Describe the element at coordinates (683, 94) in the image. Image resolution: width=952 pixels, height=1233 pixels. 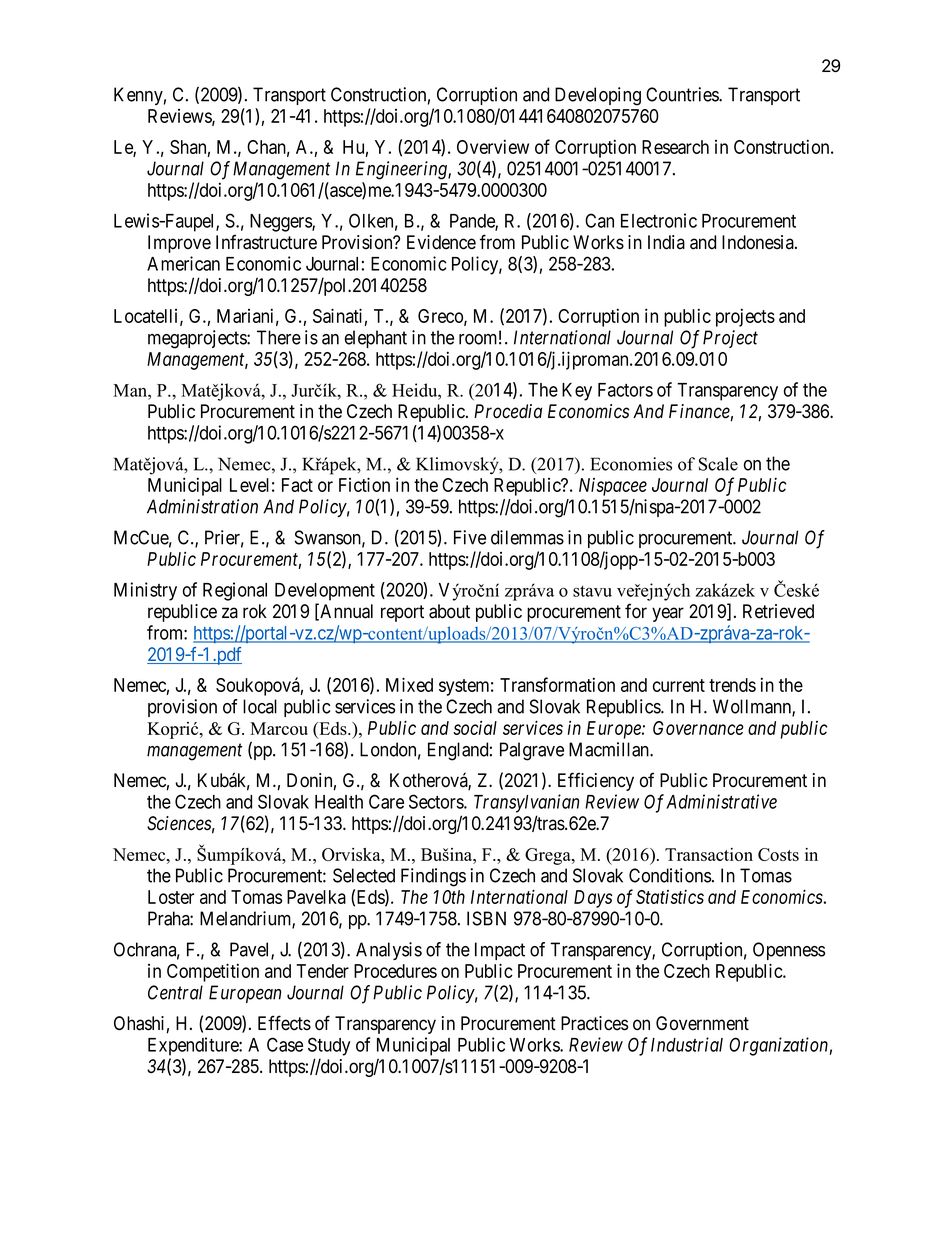
I see `Countries` at that location.
